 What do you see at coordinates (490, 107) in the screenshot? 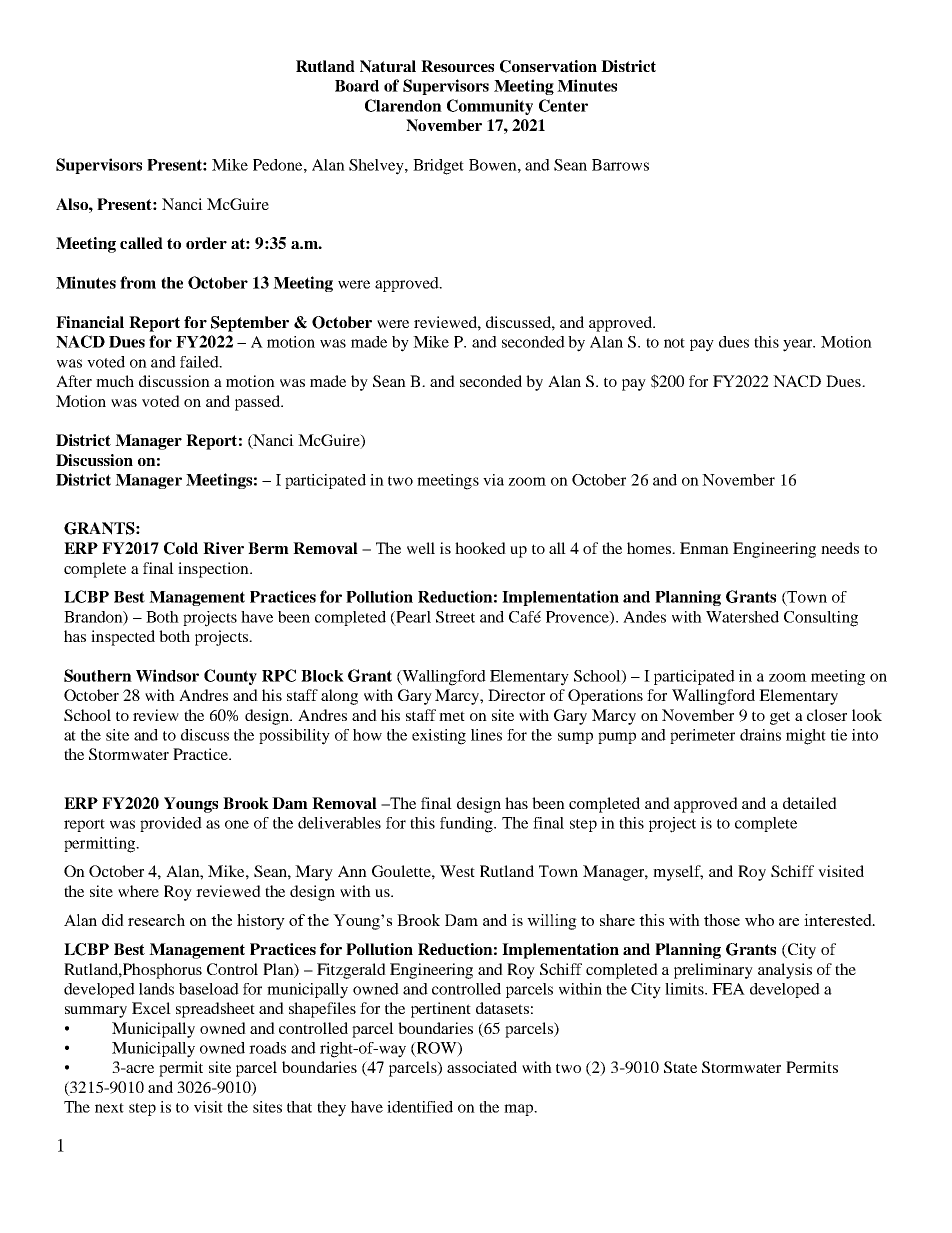
I see `Community` at bounding box center [490, 107].
